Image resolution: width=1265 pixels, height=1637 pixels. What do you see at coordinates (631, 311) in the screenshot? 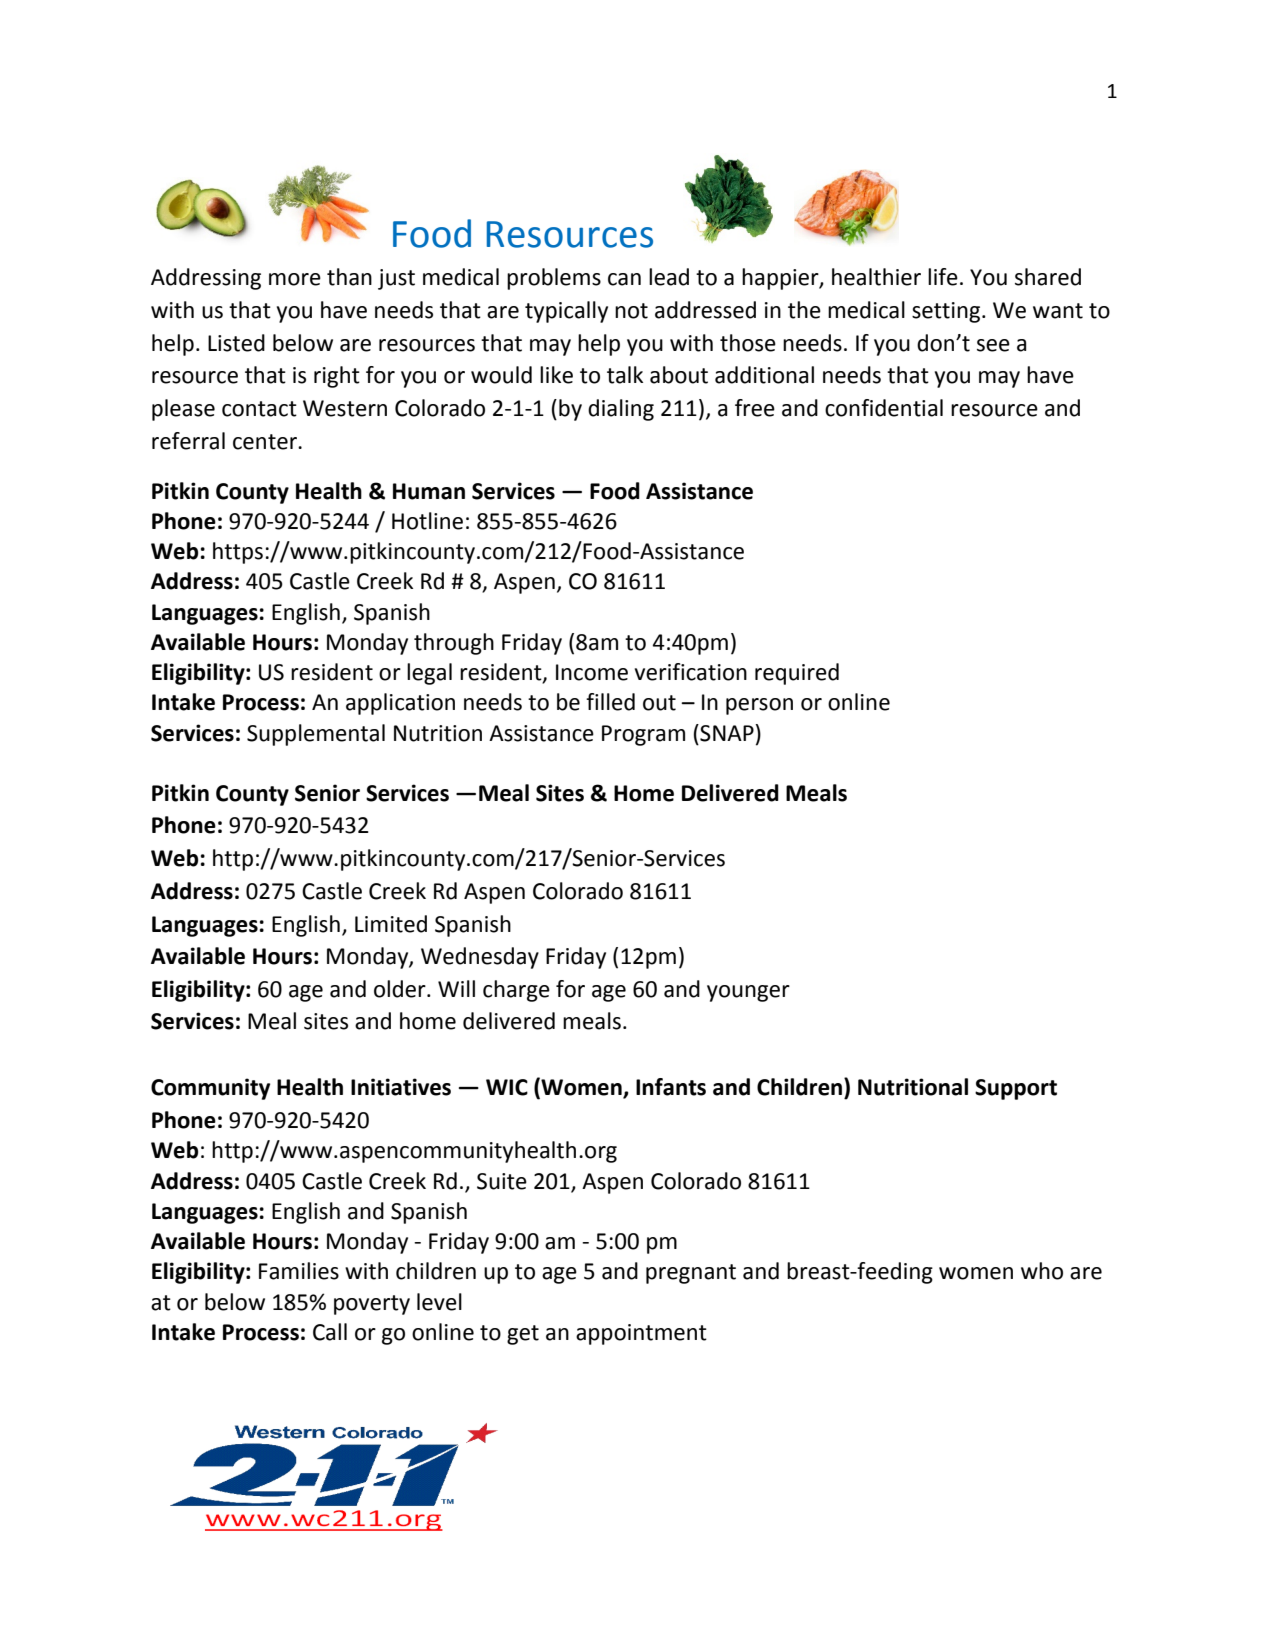
I see `not` at bounding box center [631, 311].
